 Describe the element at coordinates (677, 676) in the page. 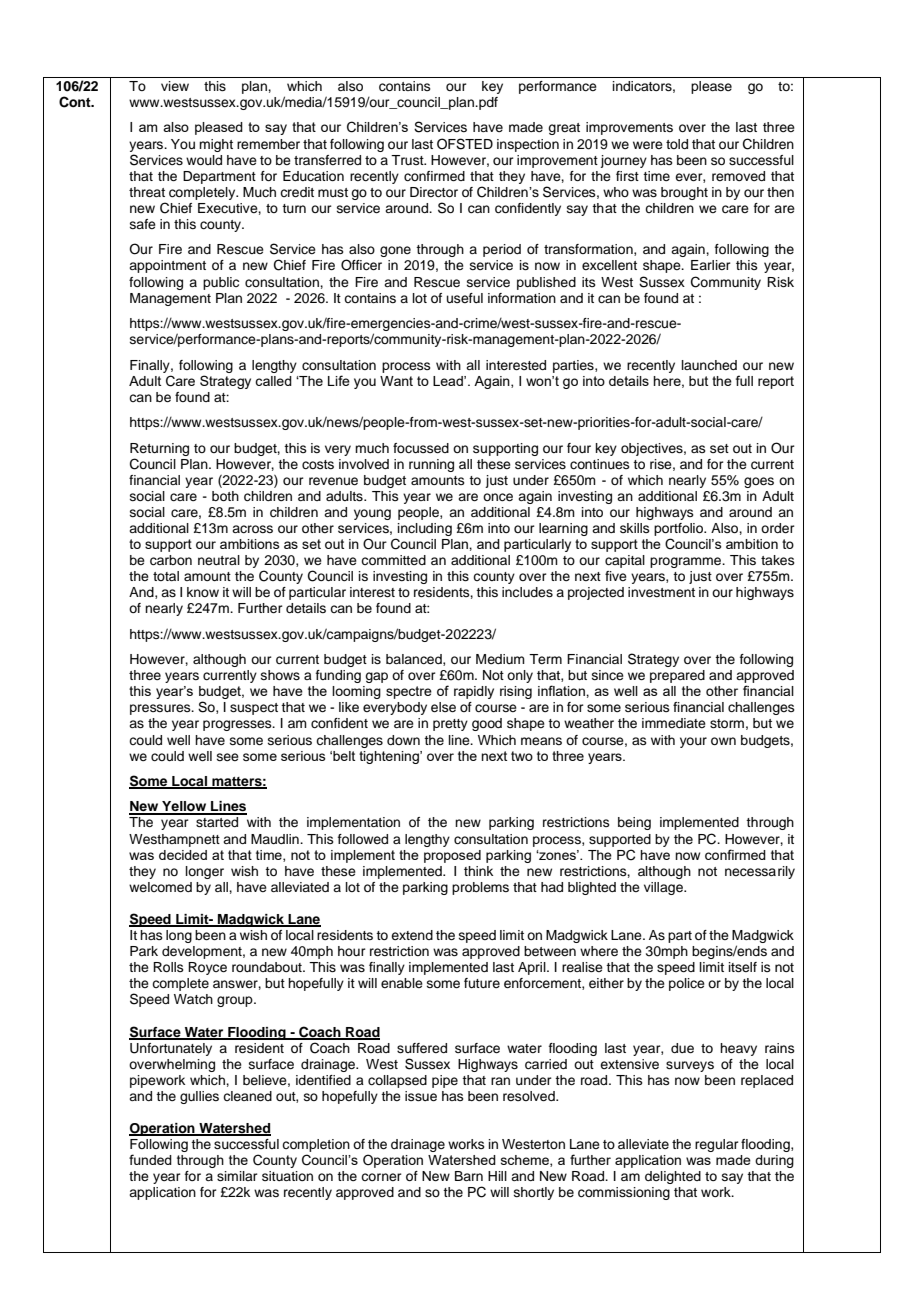

I see `prepared` at that location.
